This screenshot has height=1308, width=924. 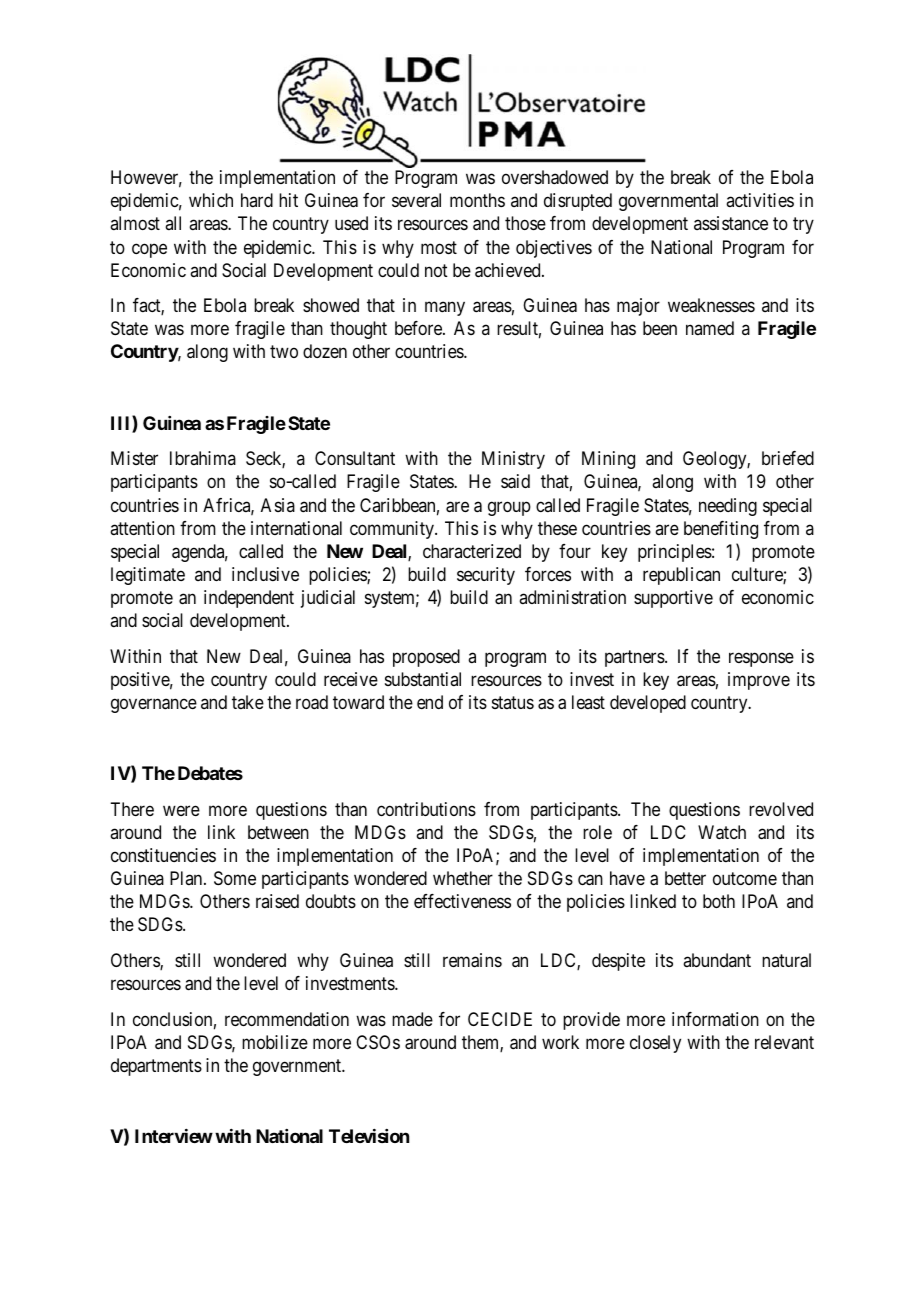 I want to click on Interview, so click(x=174, y=1136).
